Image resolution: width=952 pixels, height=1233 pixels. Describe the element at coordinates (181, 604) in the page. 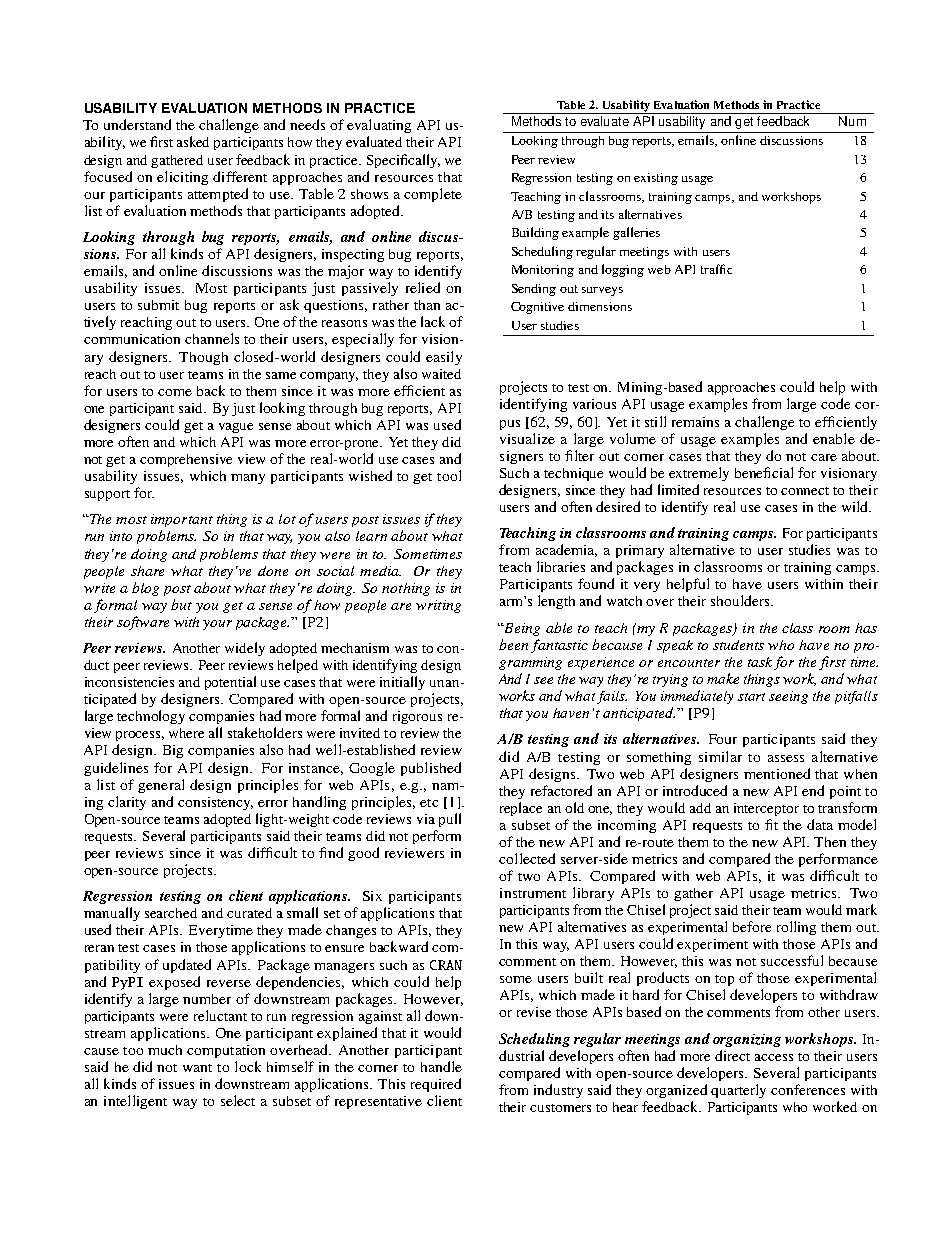

I see `but` at that location.
